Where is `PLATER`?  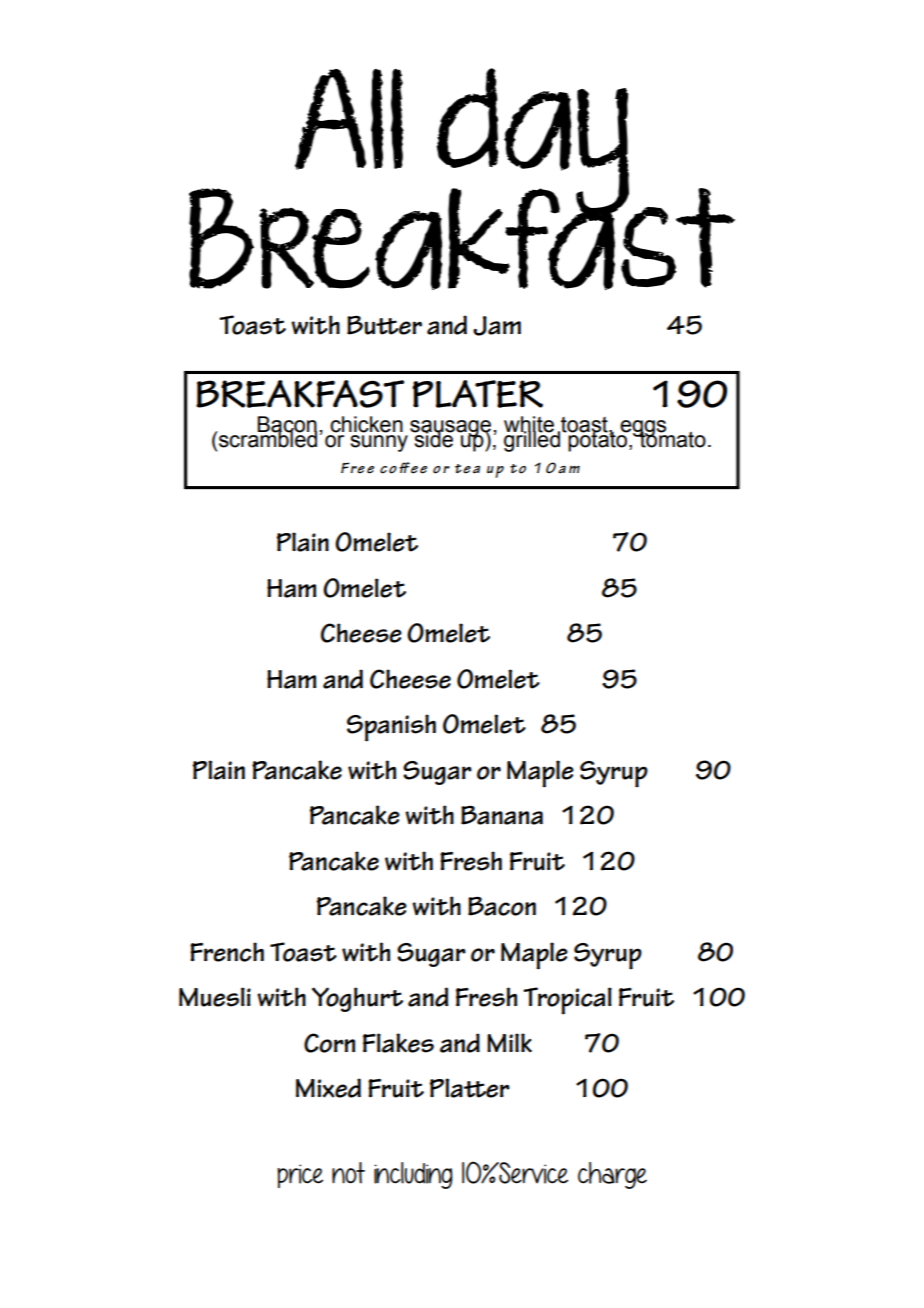 PLATER is located at coordinates (477, 394).
